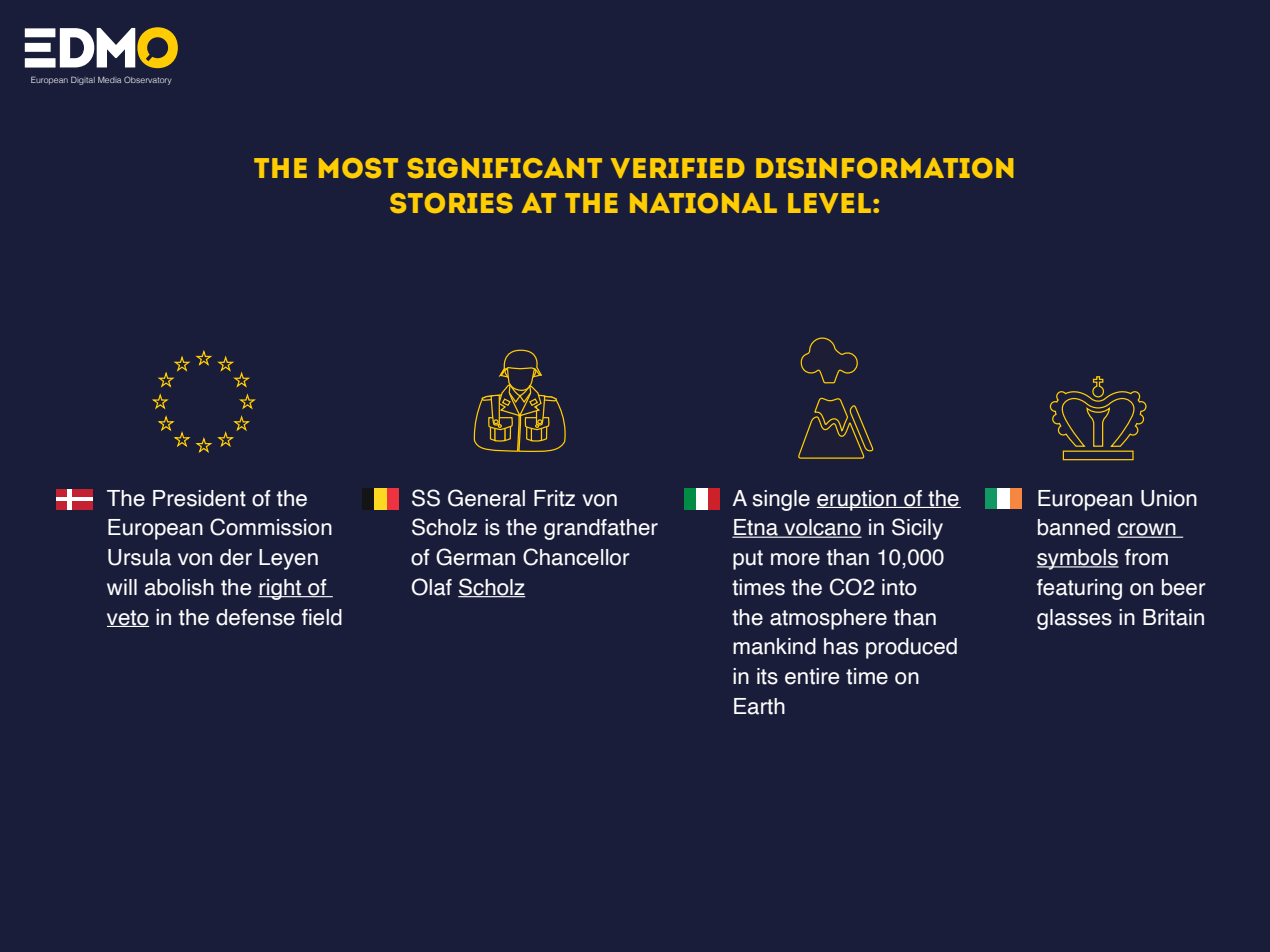 This screenshot has width=1270, height=952. What do you see at coordinates (451, 203) in the screenshot?
I see `STORIES` at bounding box center [451, 203].
